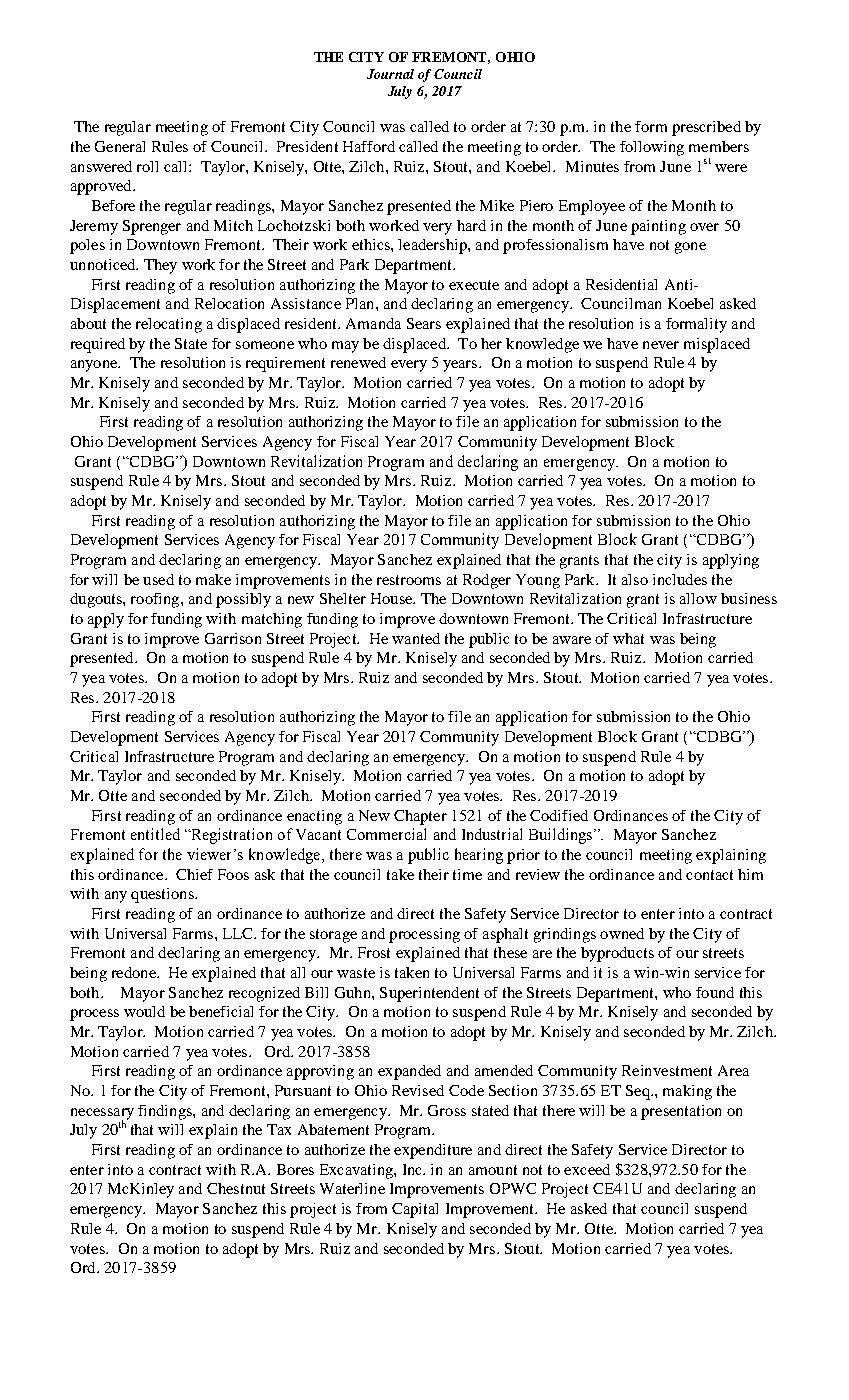 The width and height of the image is (849, 1400). I want to click on roofing, so click(156, 600).
